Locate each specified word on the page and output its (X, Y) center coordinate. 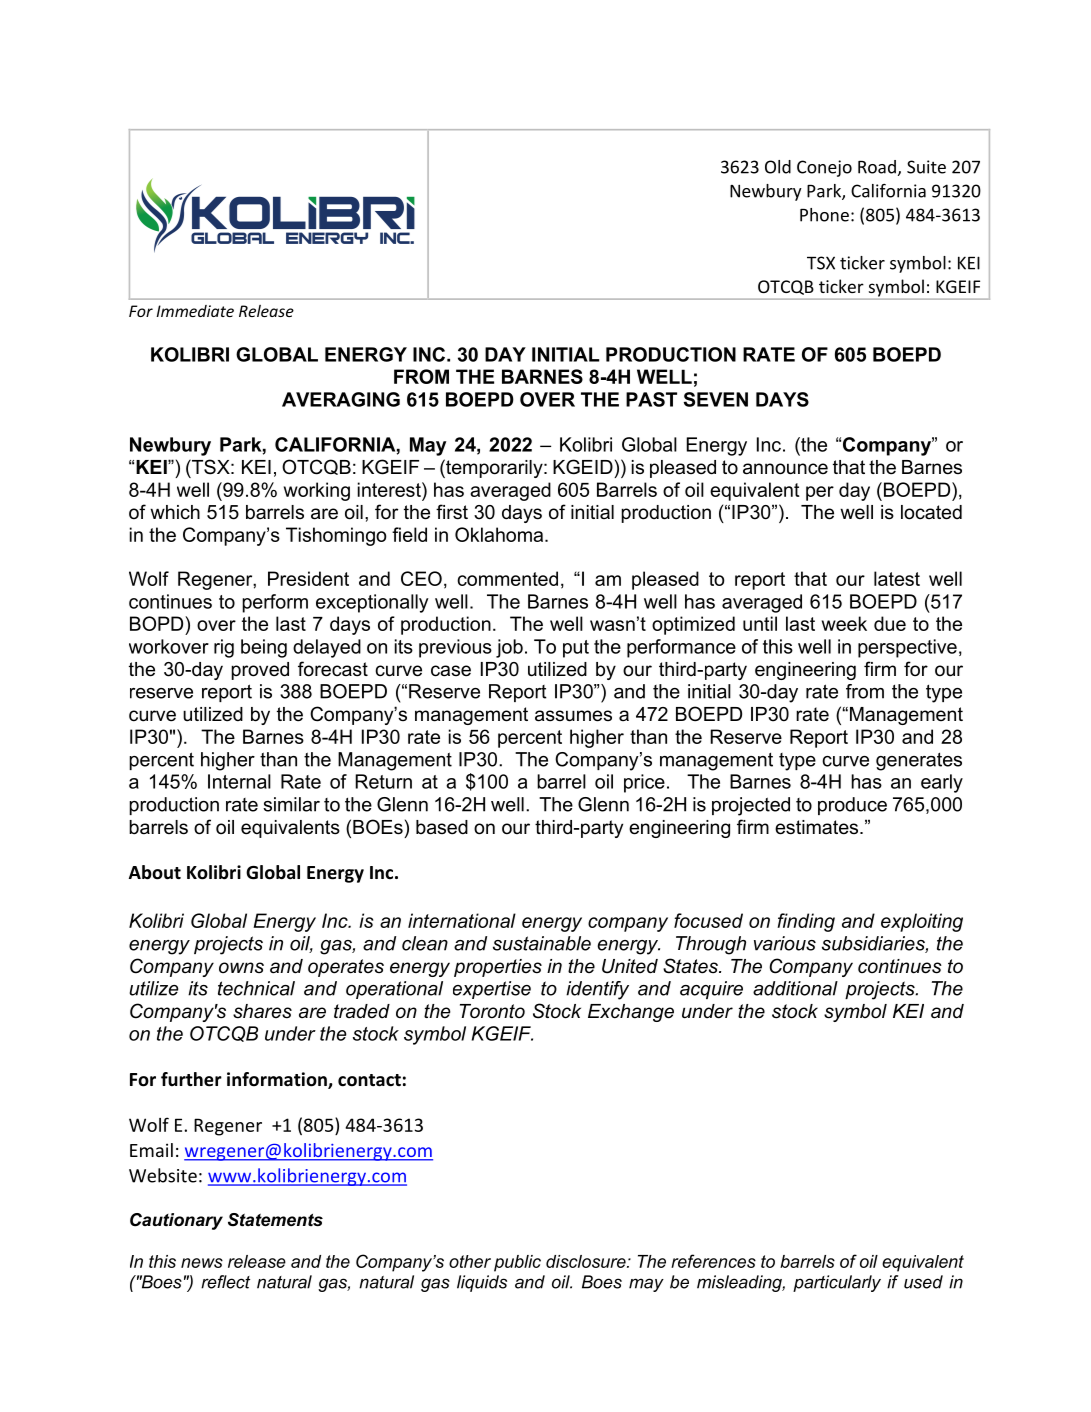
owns (241, 967)
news (202, 1263)
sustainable (542, 943)
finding (806, 922)
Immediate (195, 311)
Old (778, 167)
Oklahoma (500, 534)
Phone (824, 215)
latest (897, 578)
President (308, 578)
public (517, 1263)
